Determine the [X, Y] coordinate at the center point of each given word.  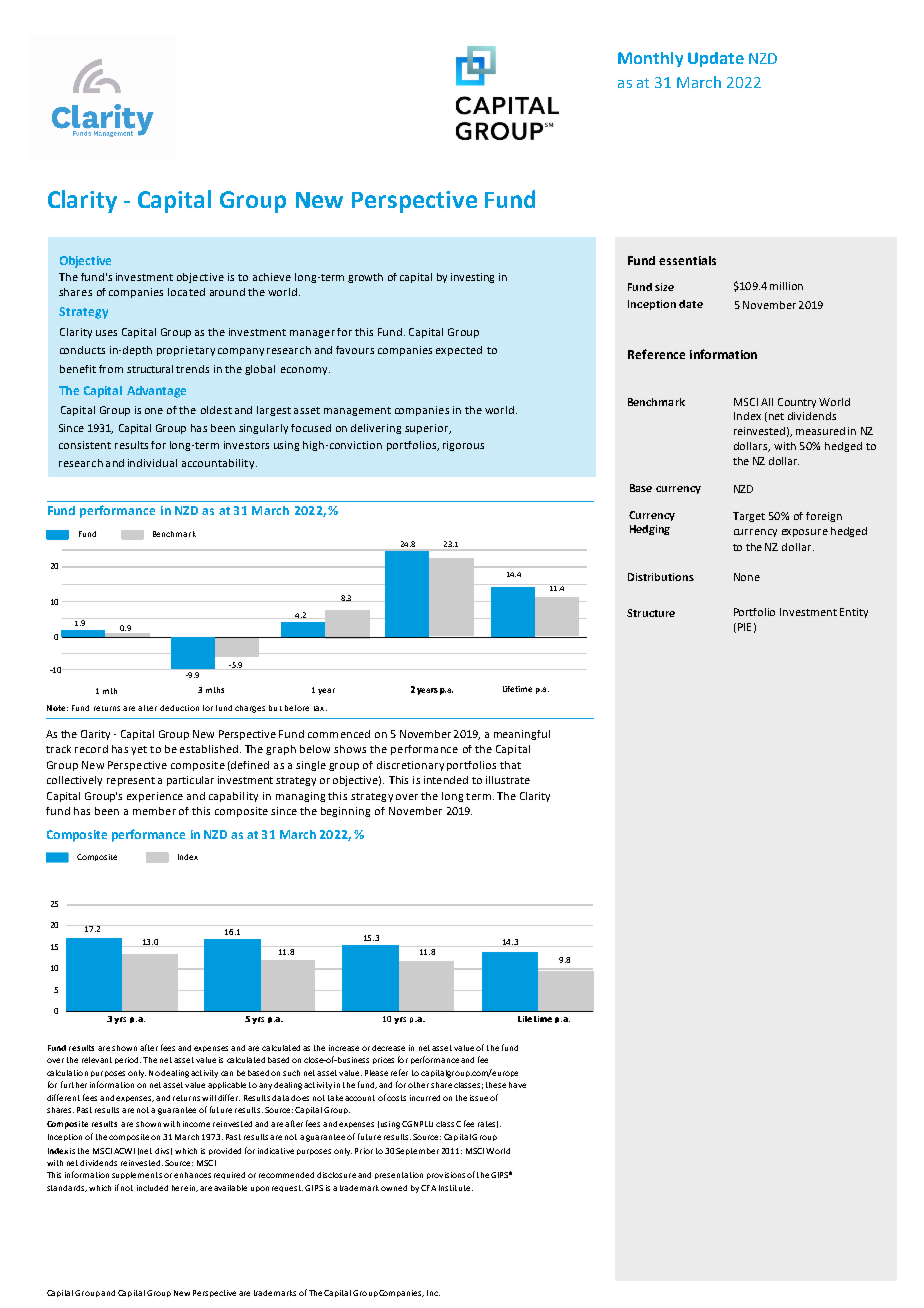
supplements [137, 1175]
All [767, 402]
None [747, 577]
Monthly [650, 59]
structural [150, 369]
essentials [687, 260]
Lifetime [517, 689]
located [186, 292]
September [417, 1151]
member [154, 811]
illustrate [508, 780]
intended [446, 780]
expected [459, 351]
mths [215, 690]
